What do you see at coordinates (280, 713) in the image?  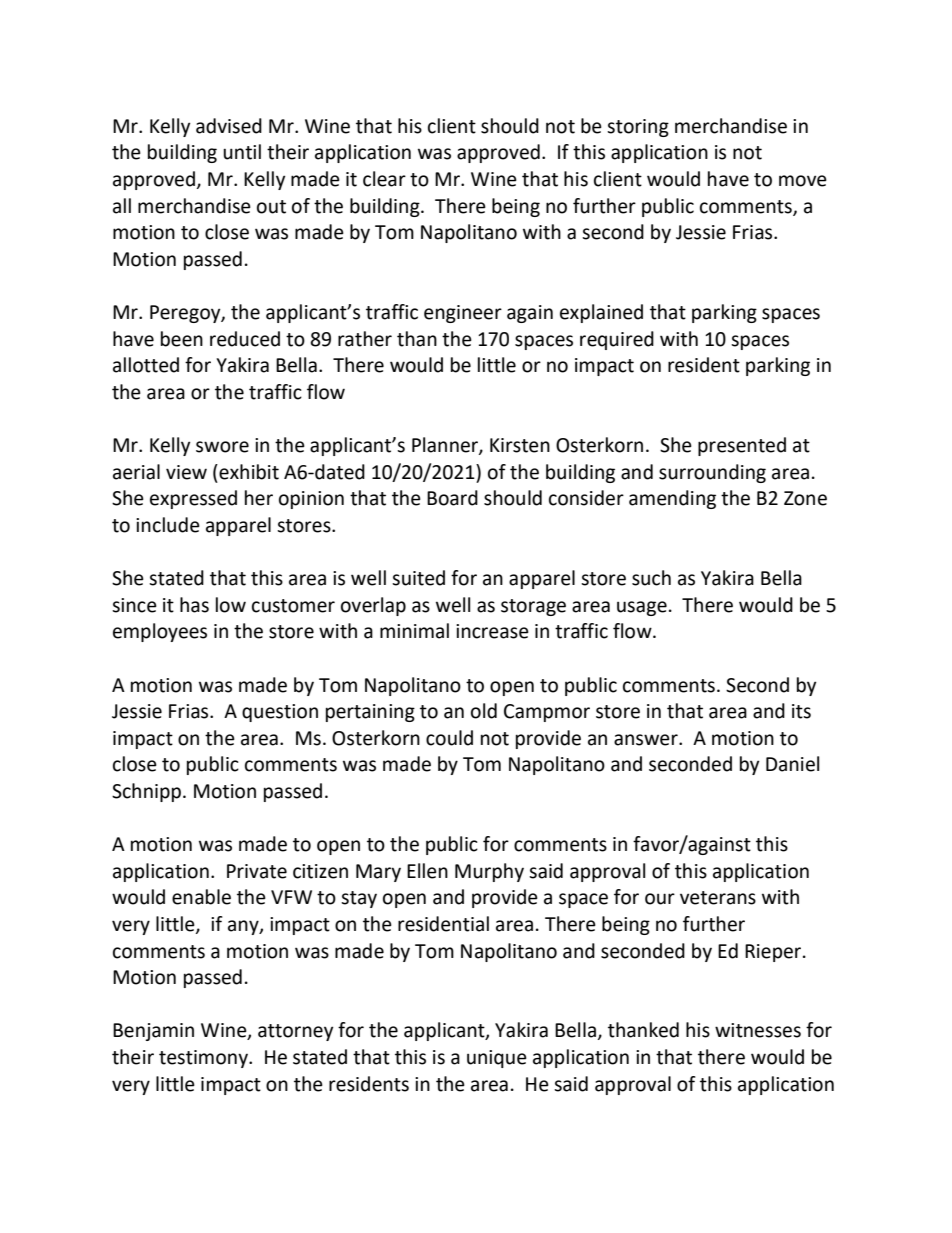 I see `question` at bounding box center [280, 713].
